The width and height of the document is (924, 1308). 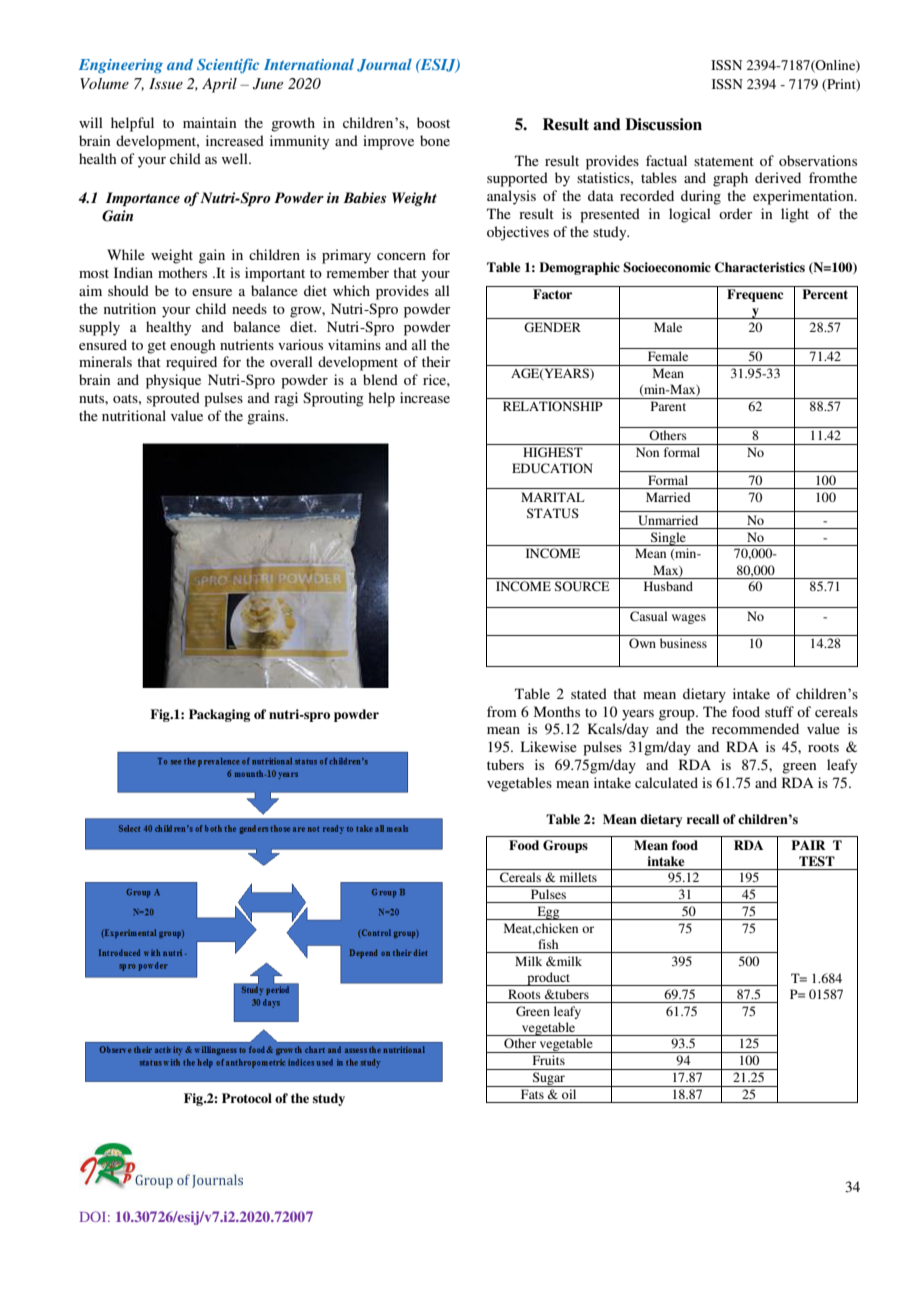 I want to click on Husband, so click(x=668, y=586).
